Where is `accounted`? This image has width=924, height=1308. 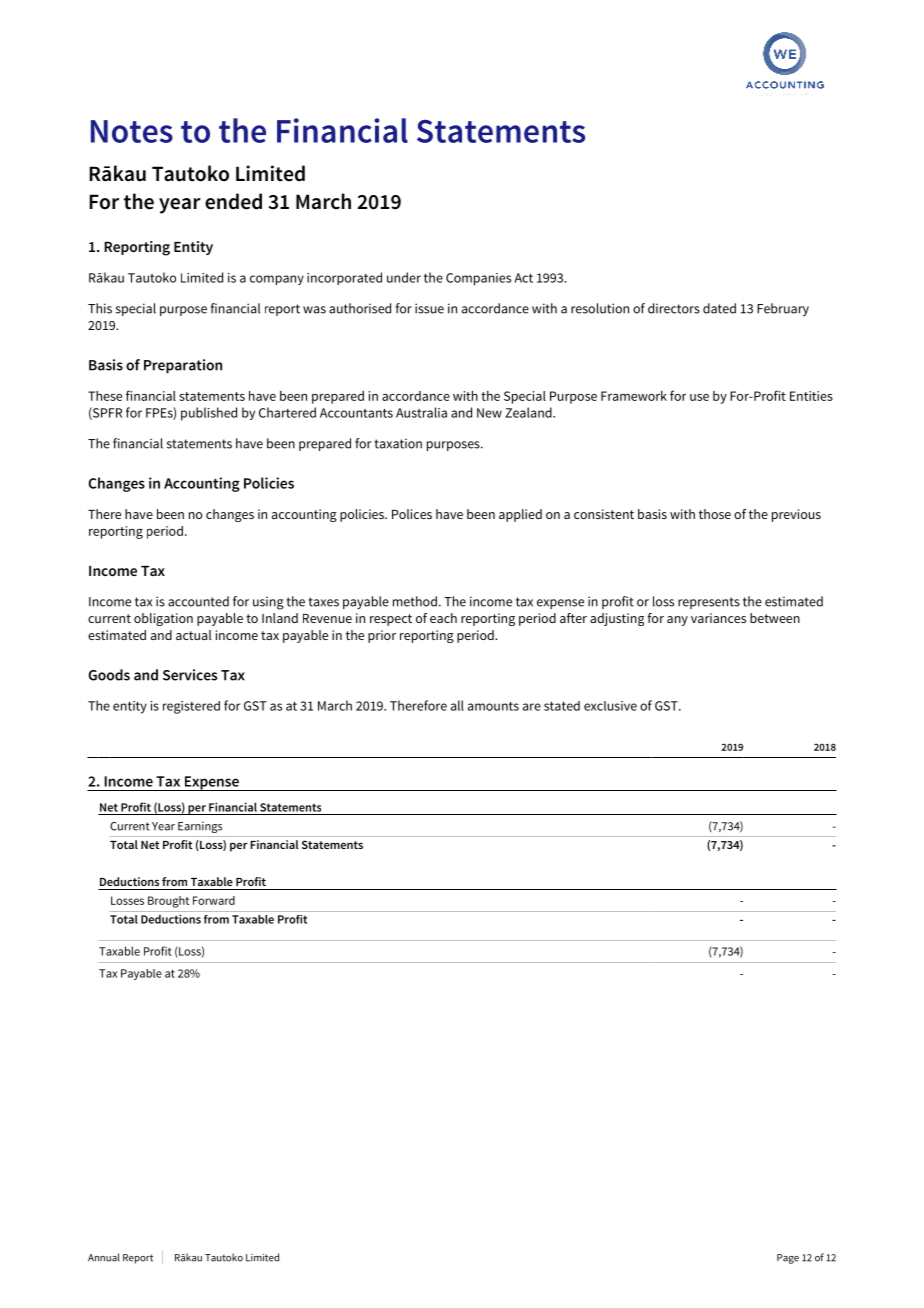 accounted is located at coordinates (198, 601).
